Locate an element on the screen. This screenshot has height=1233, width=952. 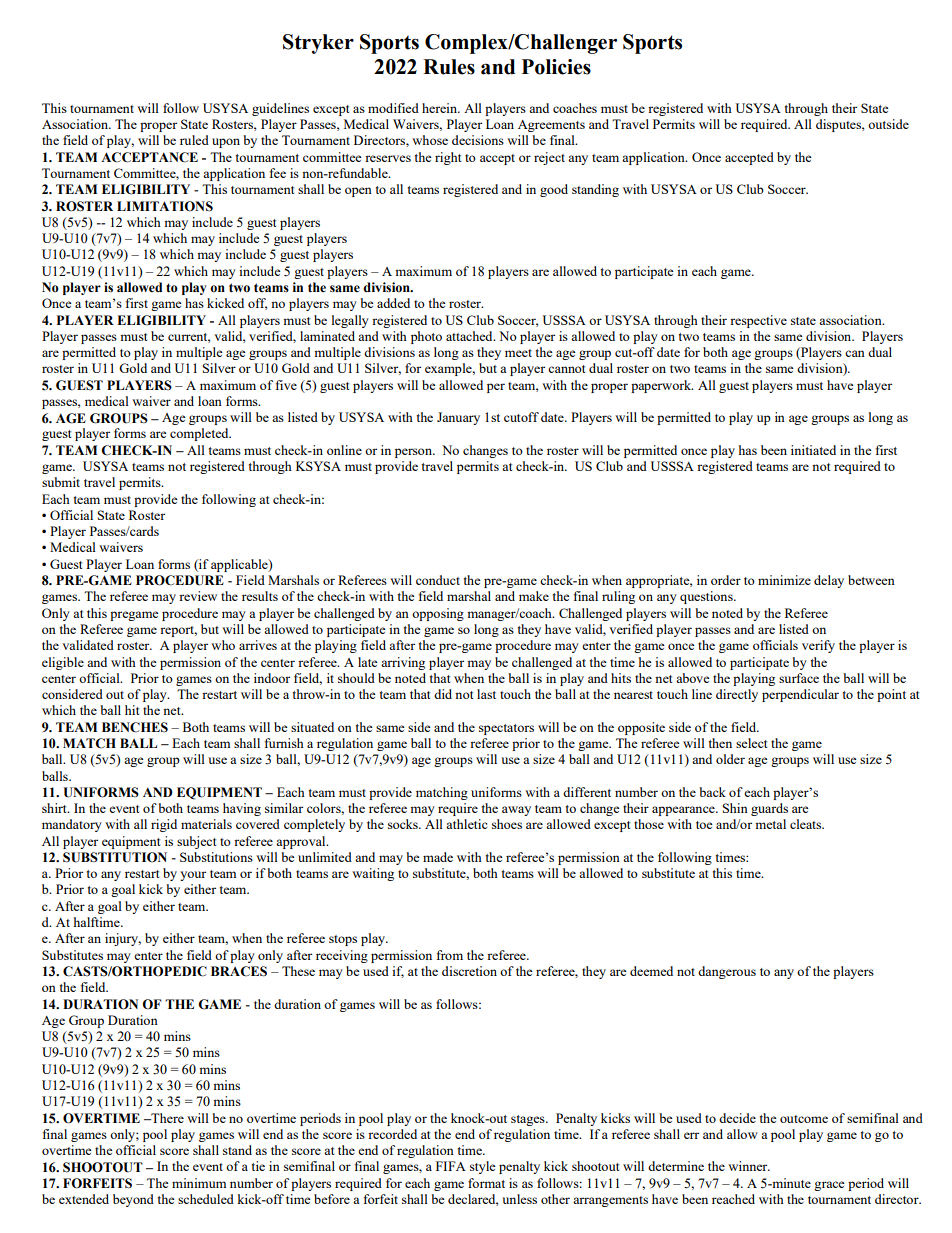
completed is located at coordinates (200, 434).
